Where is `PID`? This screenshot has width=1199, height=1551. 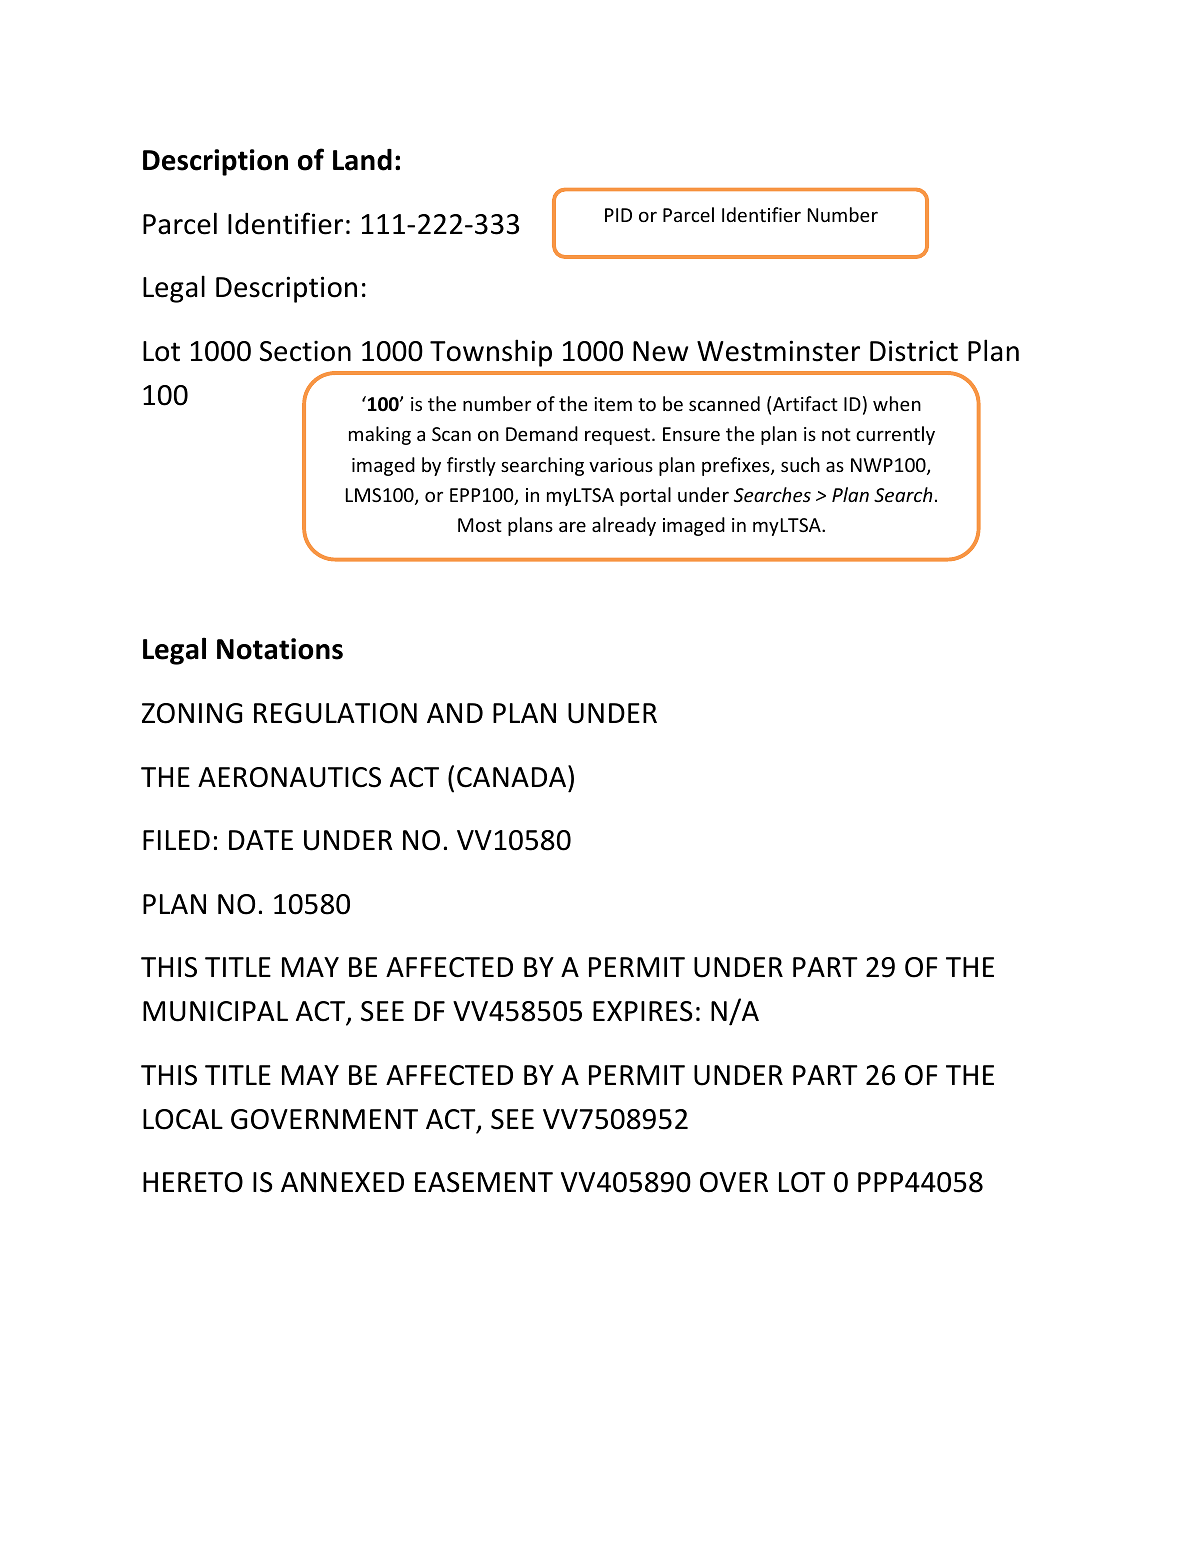 PID is located at coordinates (618, 215).
